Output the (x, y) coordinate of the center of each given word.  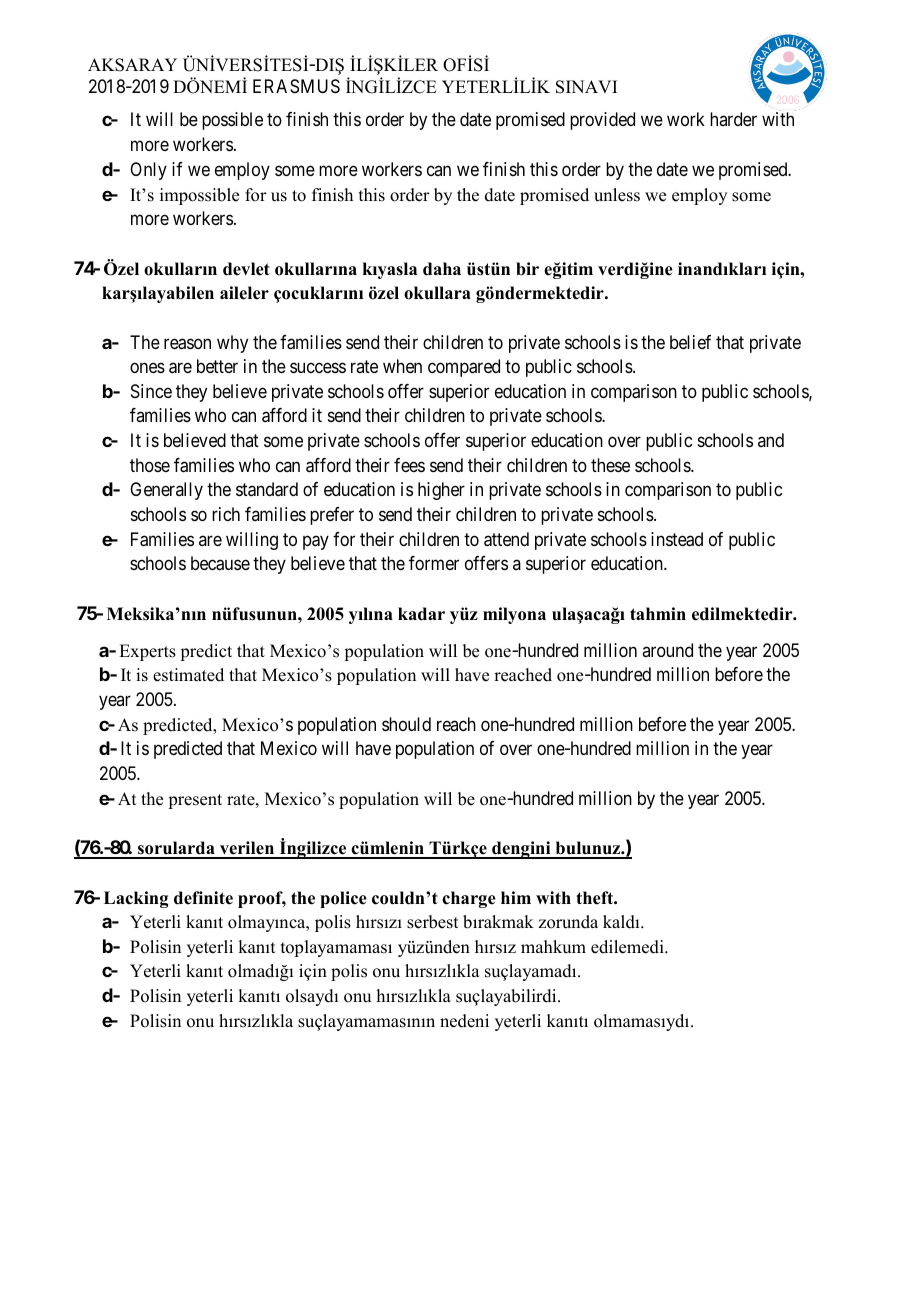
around (667, 650)
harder (733, 119)
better (217, 366)
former (434, 563)
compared (464, 368)
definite (203, 898)
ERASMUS (296, 86)
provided (602, 121)
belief (690, 342)
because (220, 563)
